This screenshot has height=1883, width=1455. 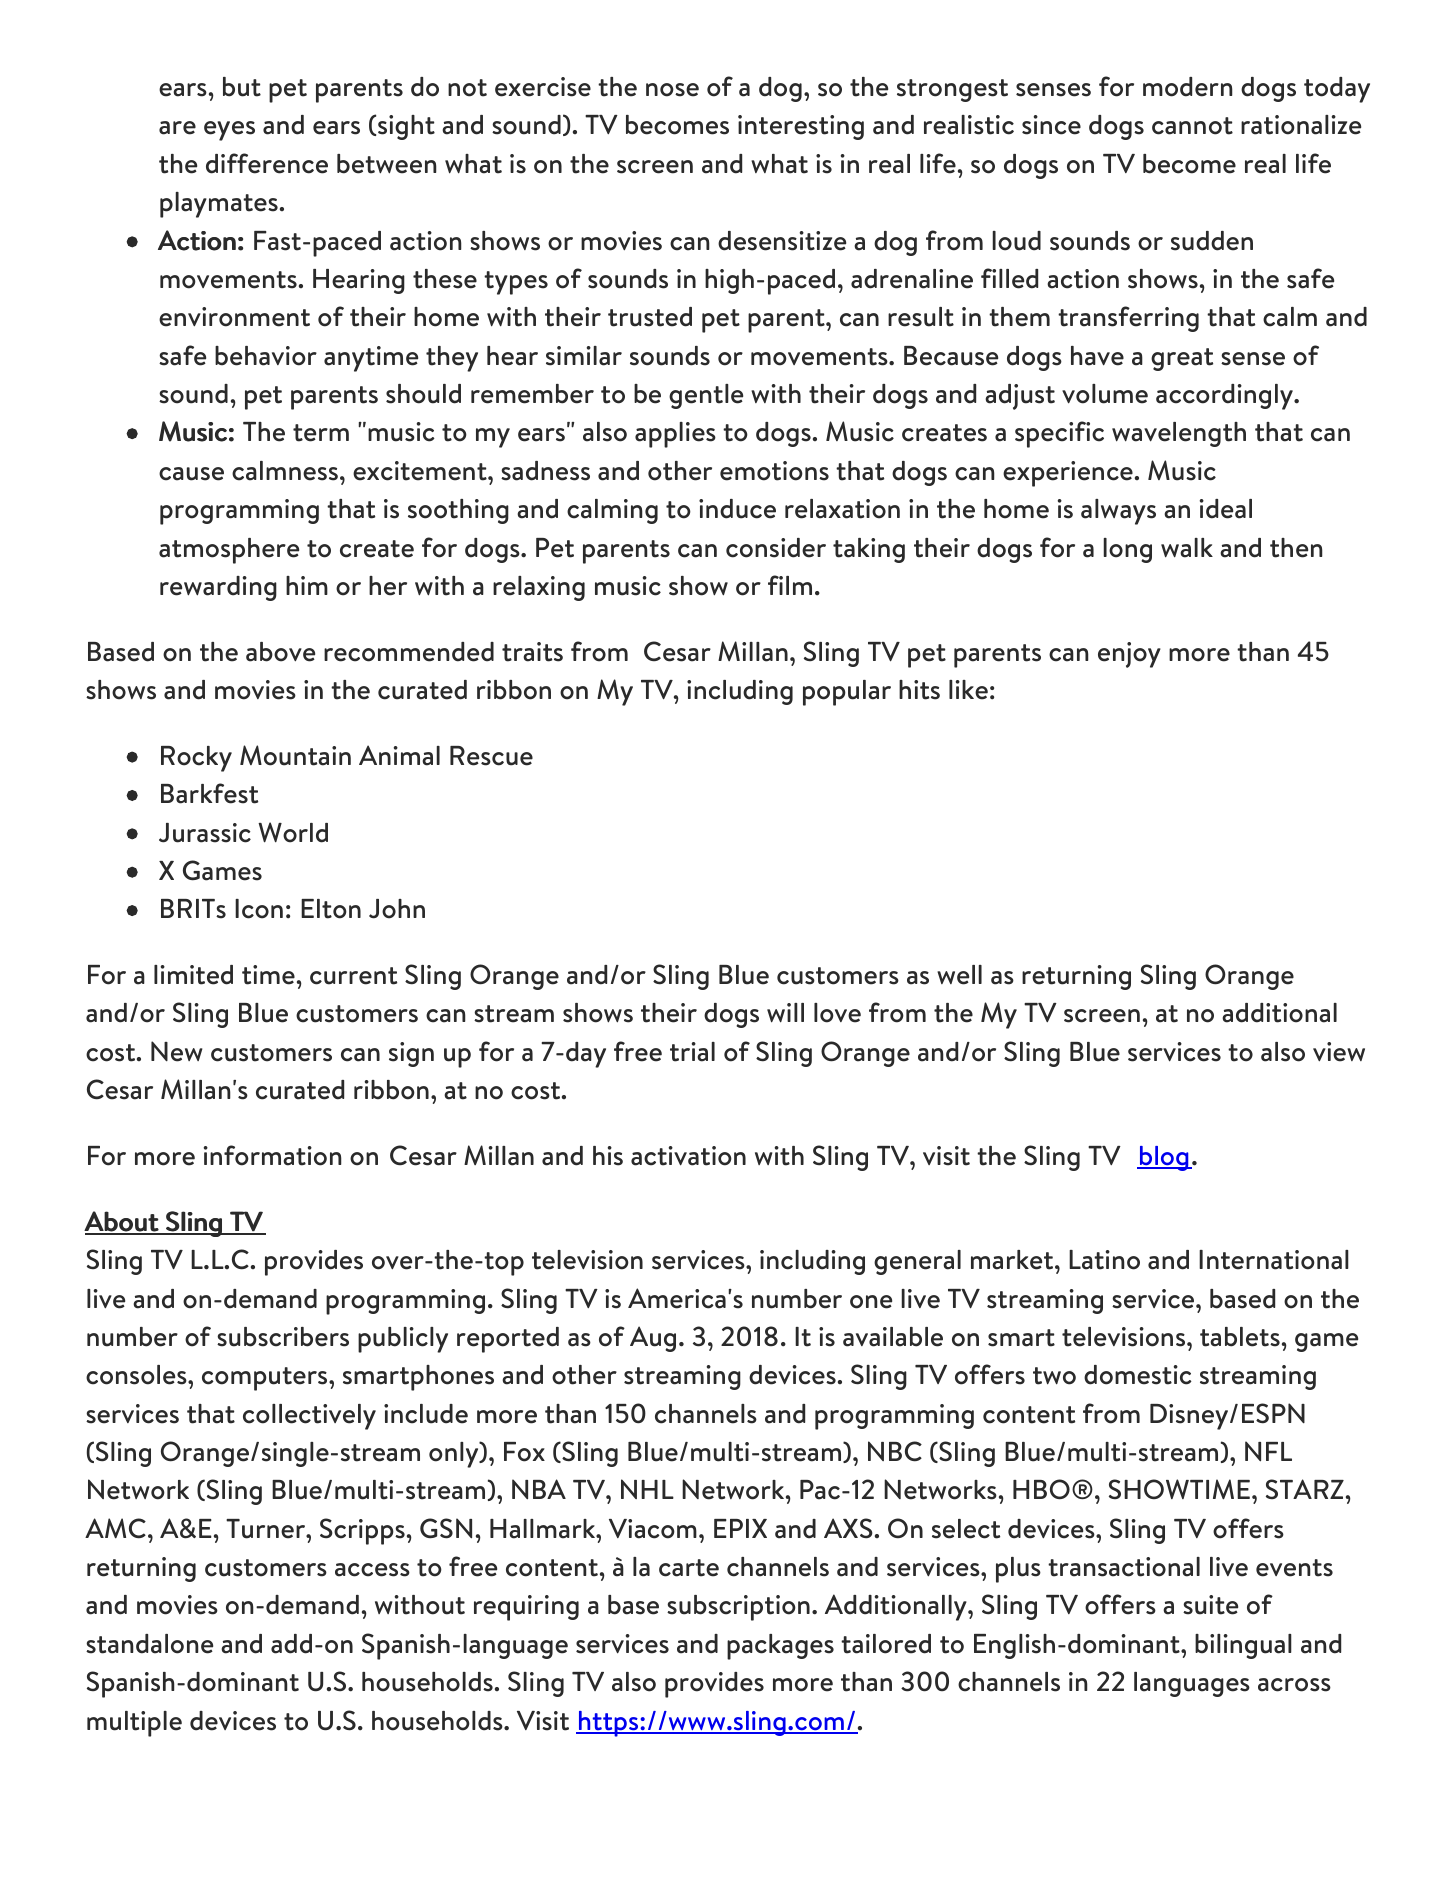 I want to click on ideal, so click(x=1226, y=509).
